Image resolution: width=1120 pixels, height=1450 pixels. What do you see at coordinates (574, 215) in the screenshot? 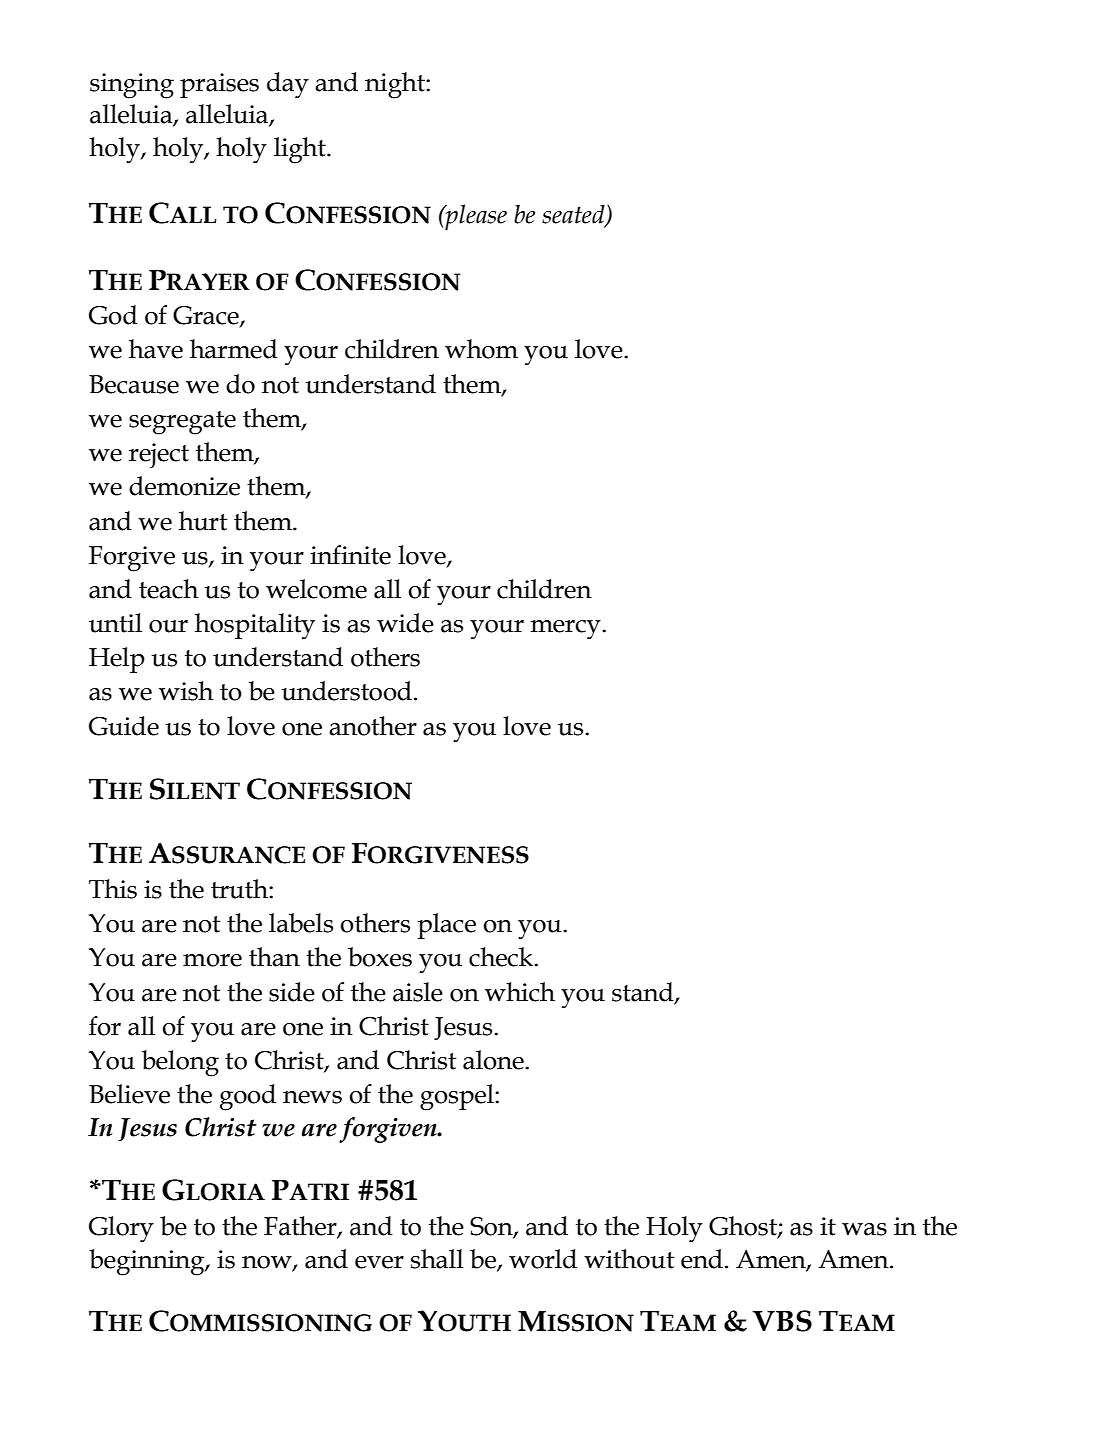
I see `seated` at bounding box center [574, 215].
